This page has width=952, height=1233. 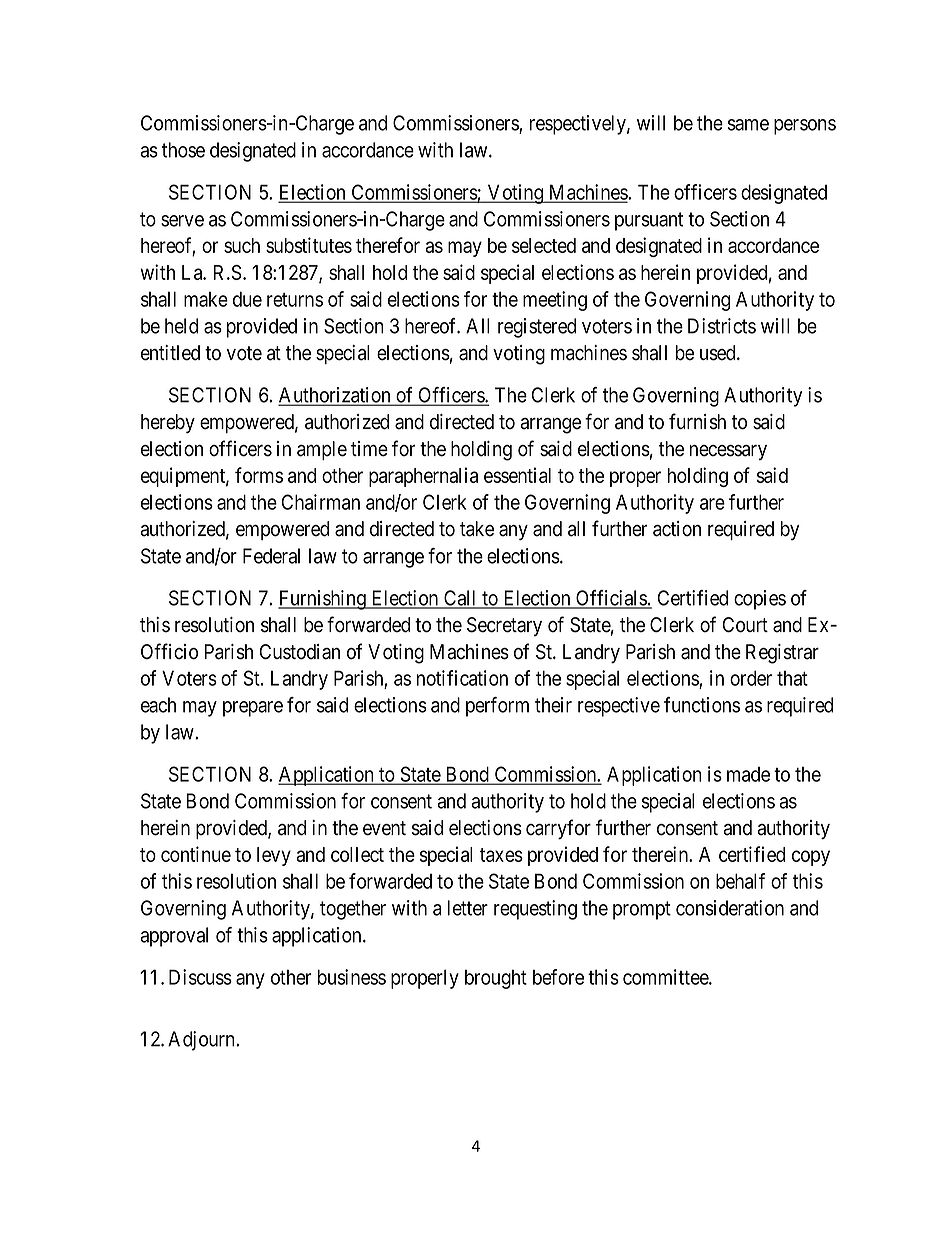 I want to click on essential, so click(x=517, y=475).
